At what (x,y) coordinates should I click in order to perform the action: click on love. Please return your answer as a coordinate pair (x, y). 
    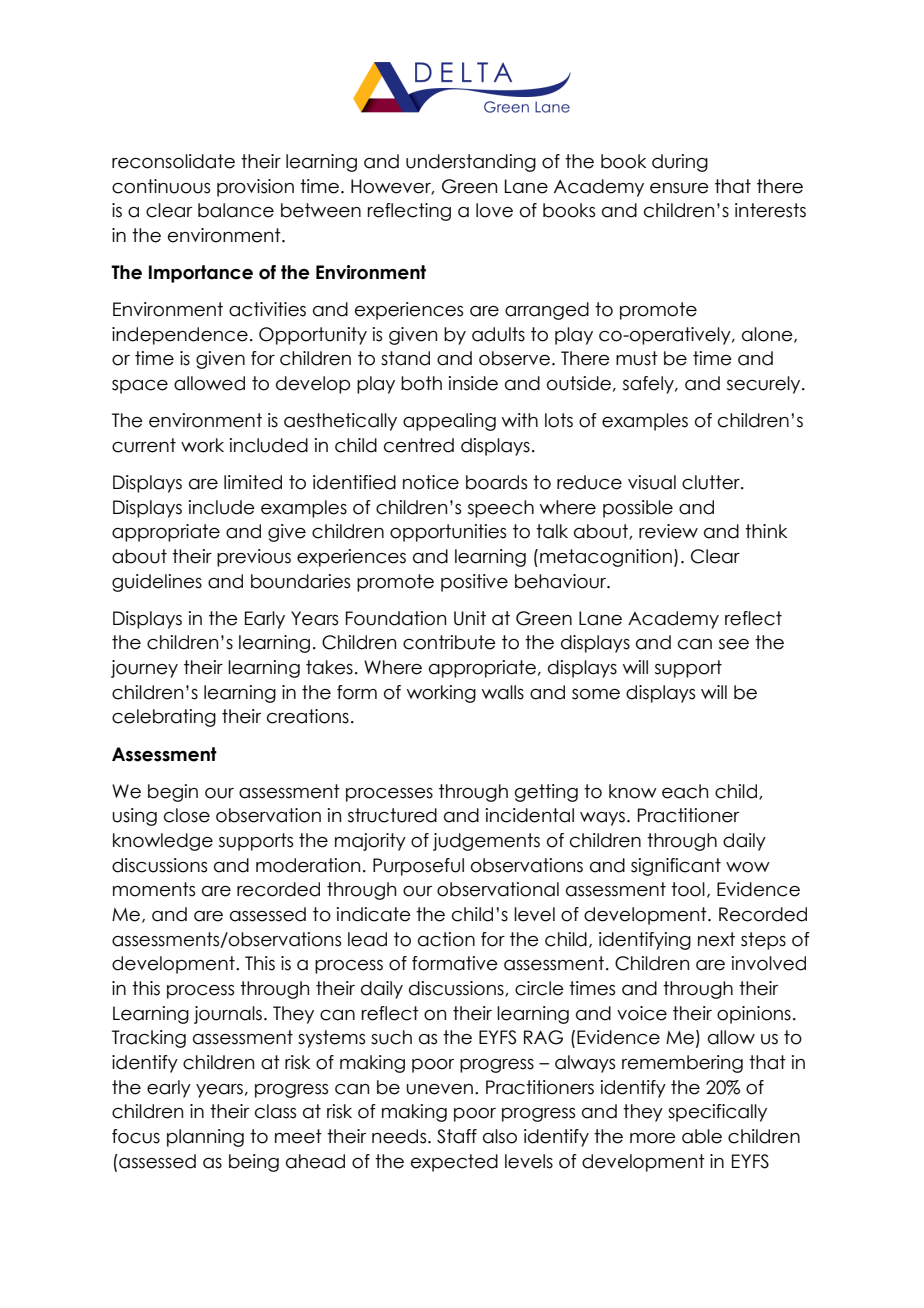
    Looking at the image, I should click on (494, 210).
